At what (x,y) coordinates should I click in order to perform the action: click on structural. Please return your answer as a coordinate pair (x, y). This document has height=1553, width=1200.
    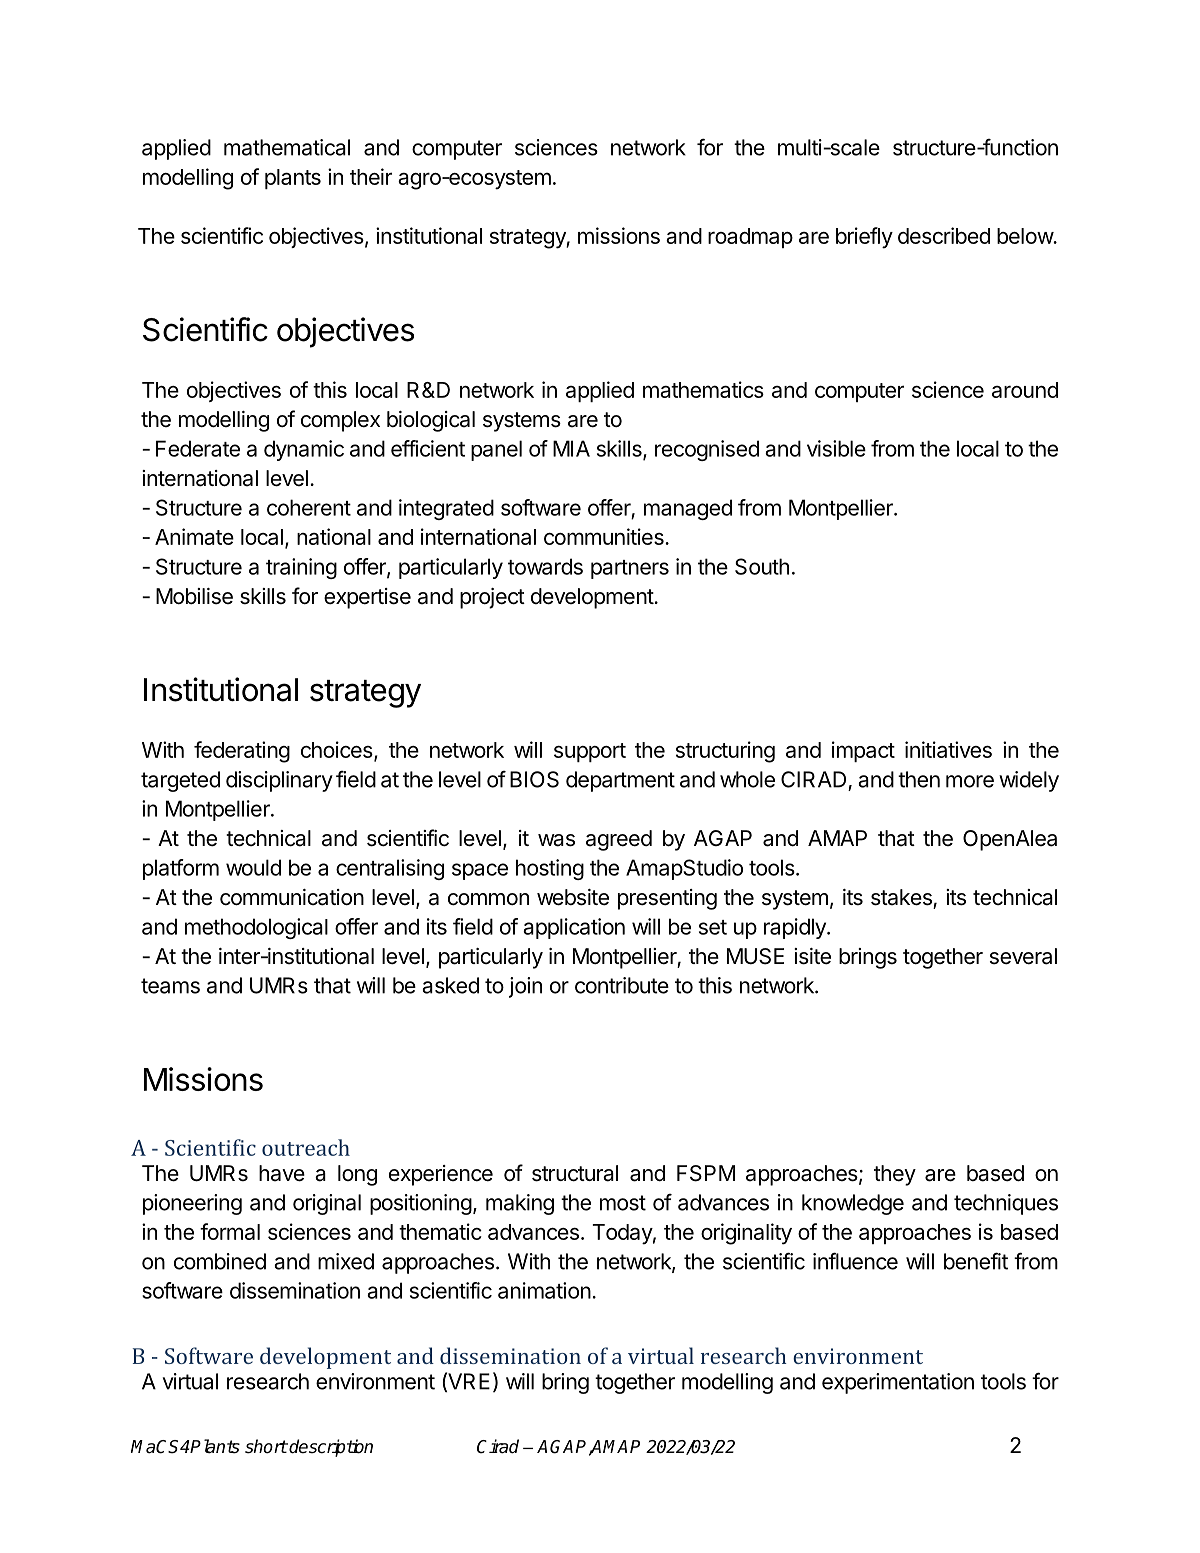
    Looking at the image, I should click on (575, 1173).
